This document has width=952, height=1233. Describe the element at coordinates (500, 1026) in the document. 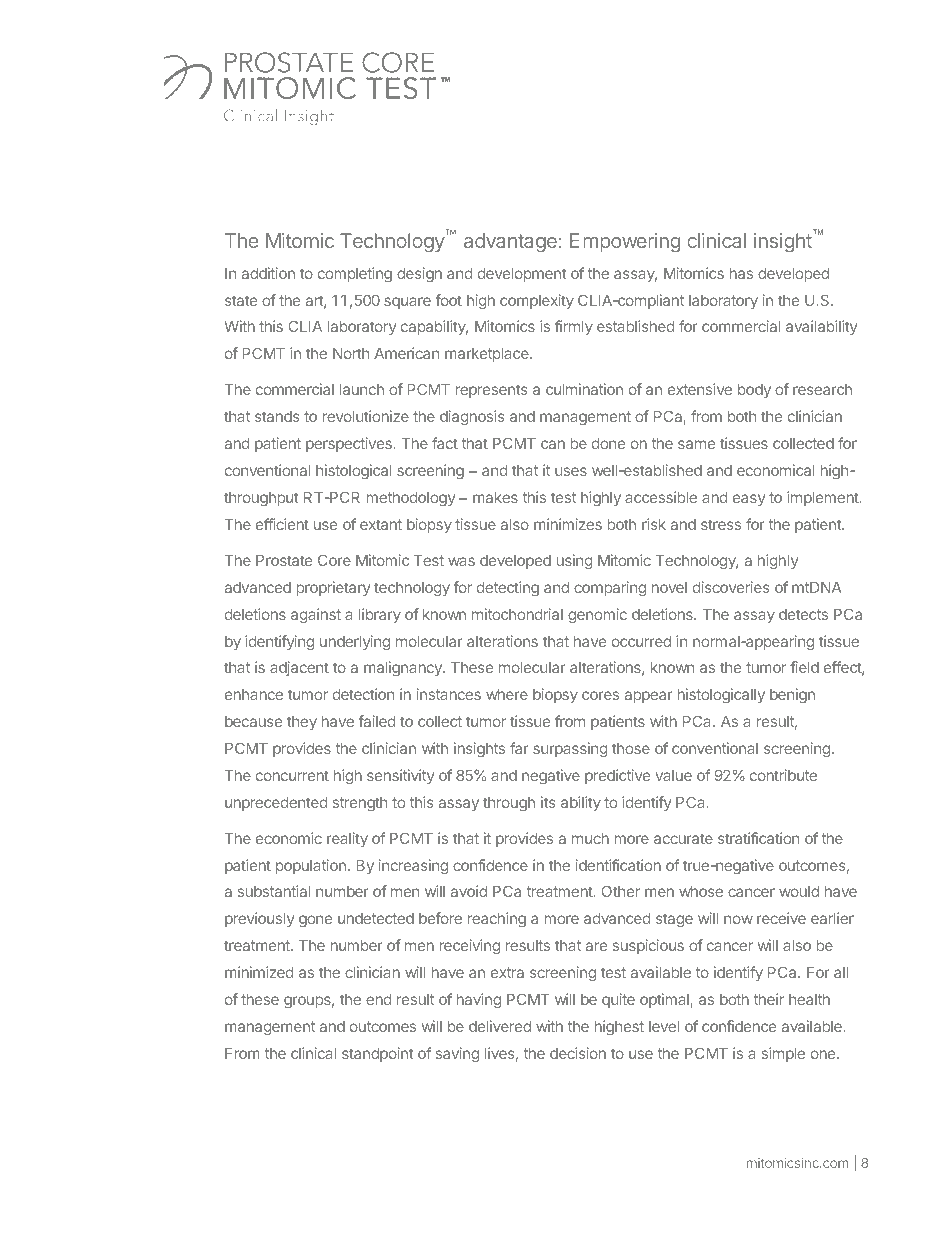

I see `delivered` at that location.
